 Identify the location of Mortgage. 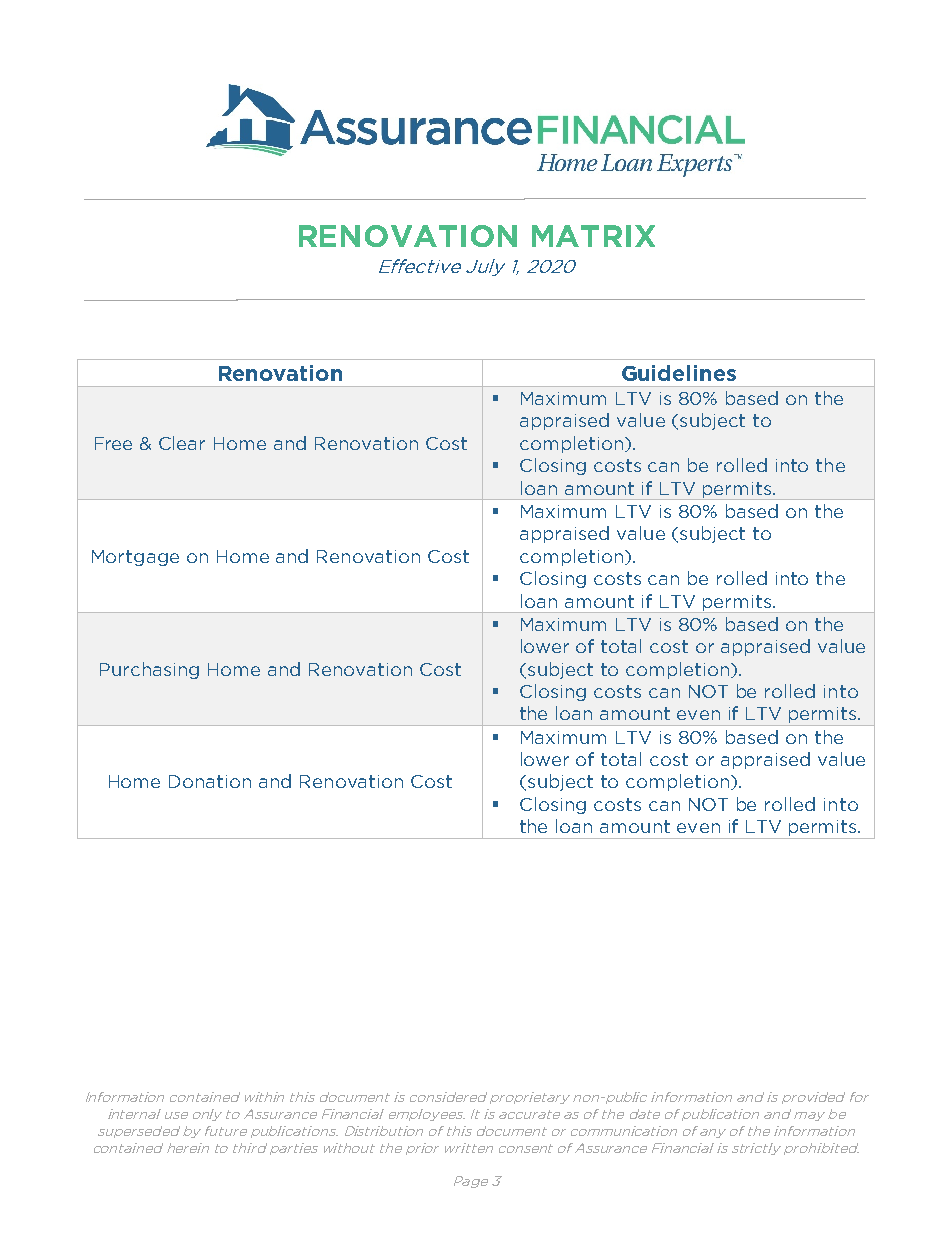
(135, 558).
